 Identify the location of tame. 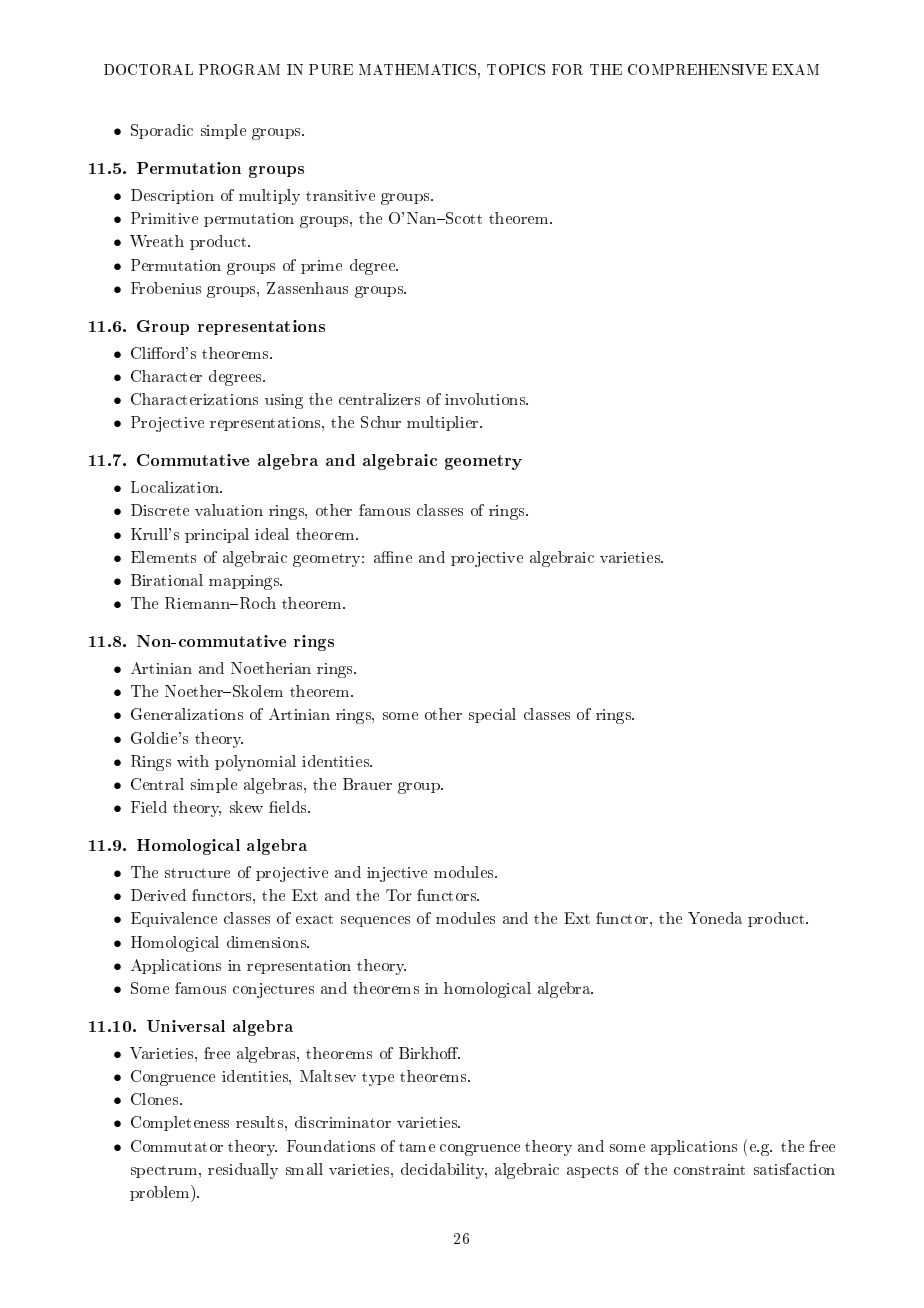
(417, 1147).
